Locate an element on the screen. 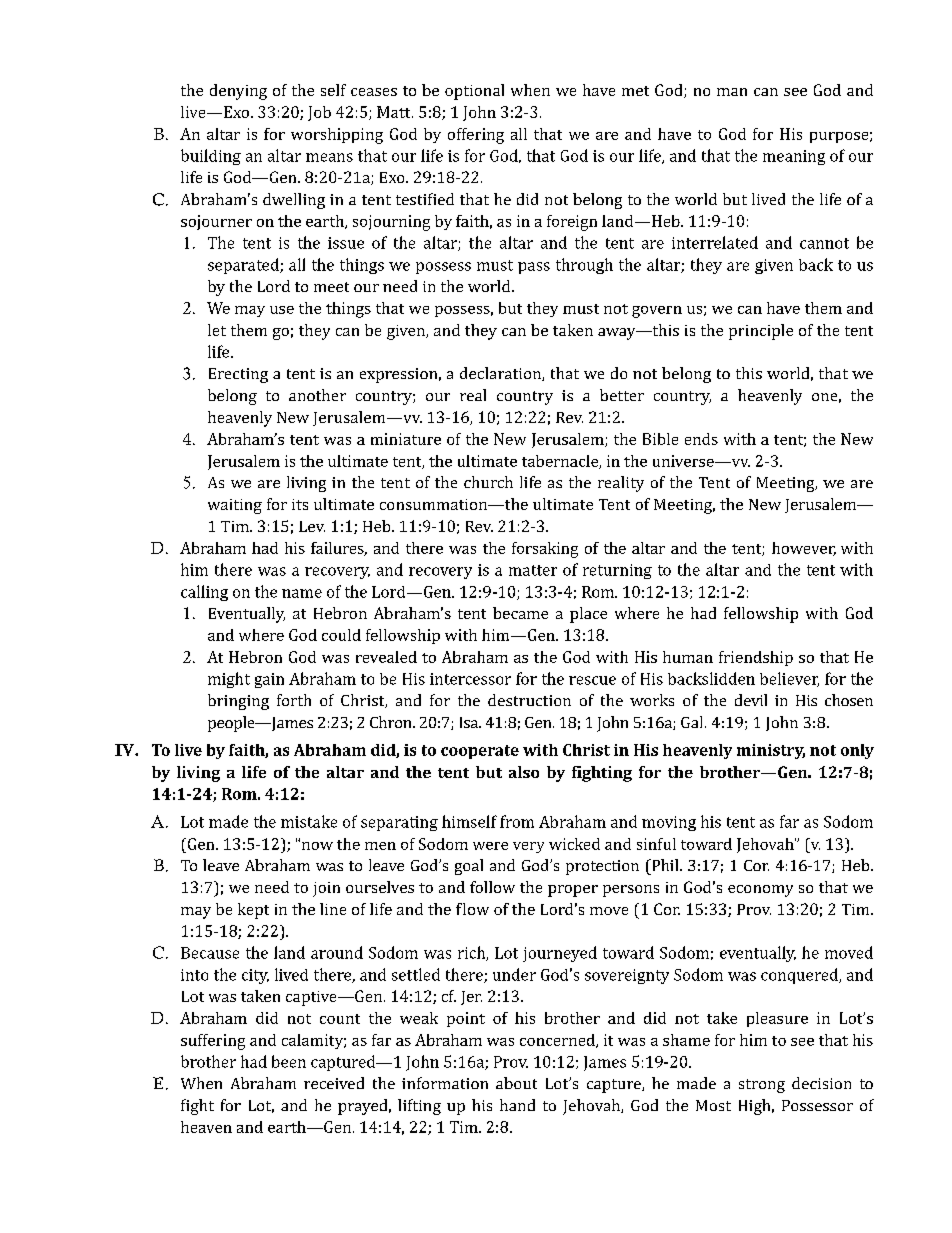 The width and height of the screenshot is (952, 1233). name is located at coordinates (302, 593).
